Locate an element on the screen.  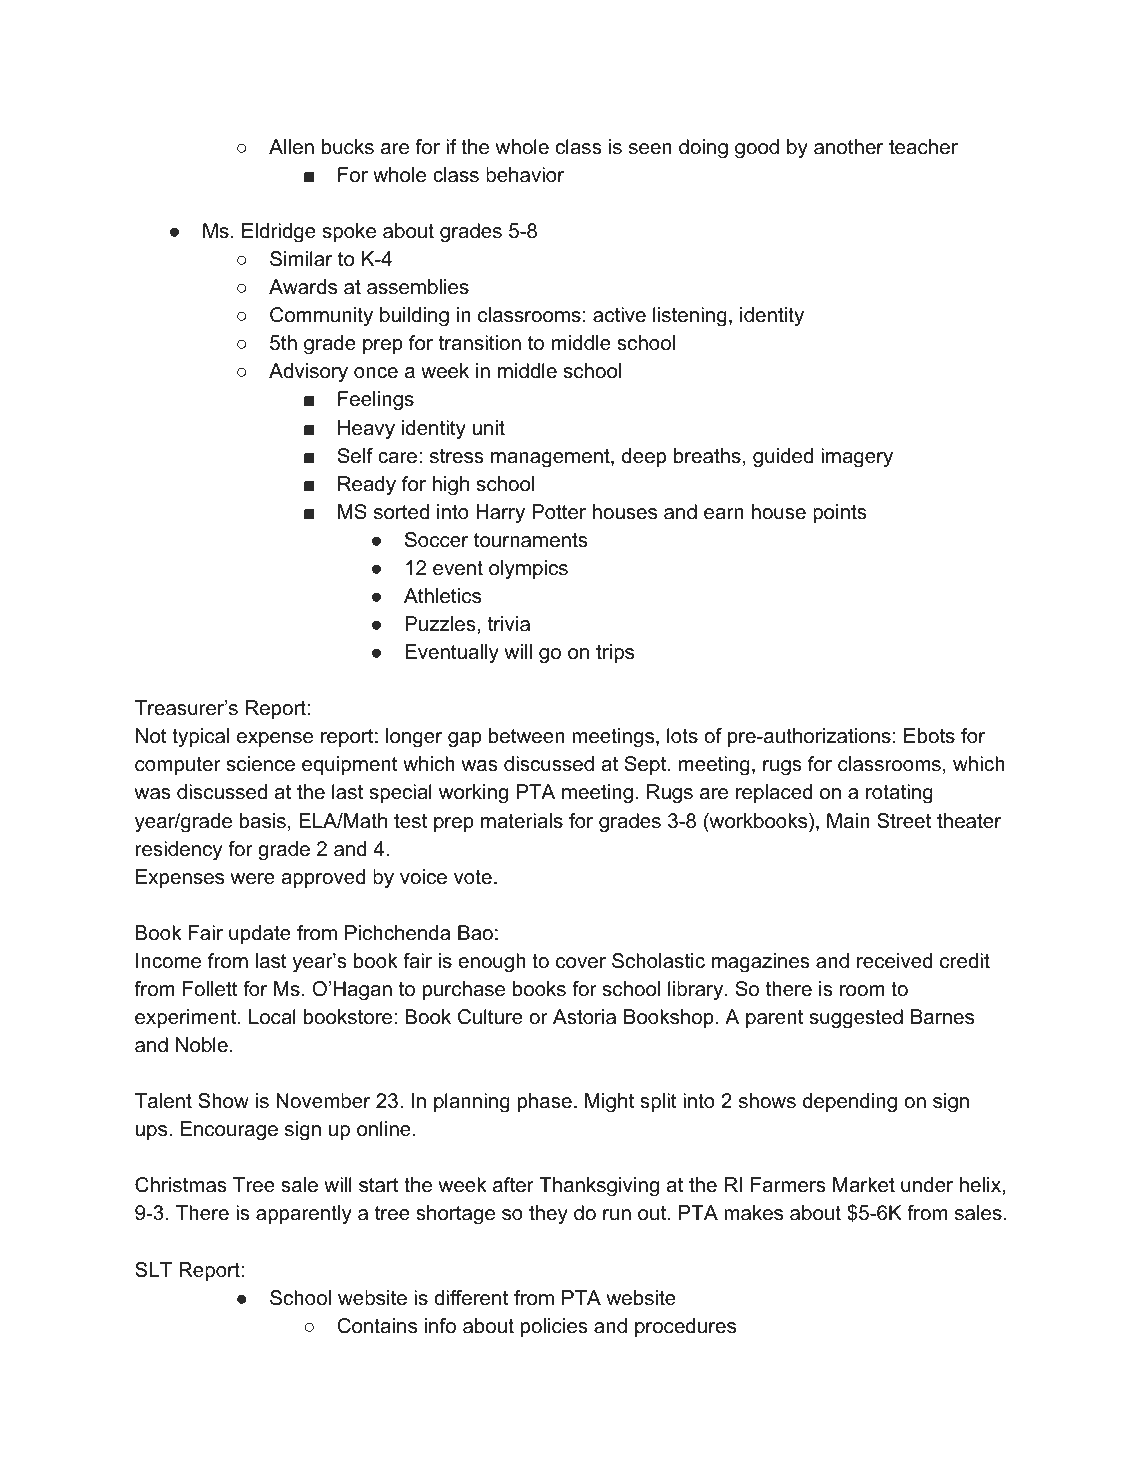
Self is located at coordinates (355, 456).
